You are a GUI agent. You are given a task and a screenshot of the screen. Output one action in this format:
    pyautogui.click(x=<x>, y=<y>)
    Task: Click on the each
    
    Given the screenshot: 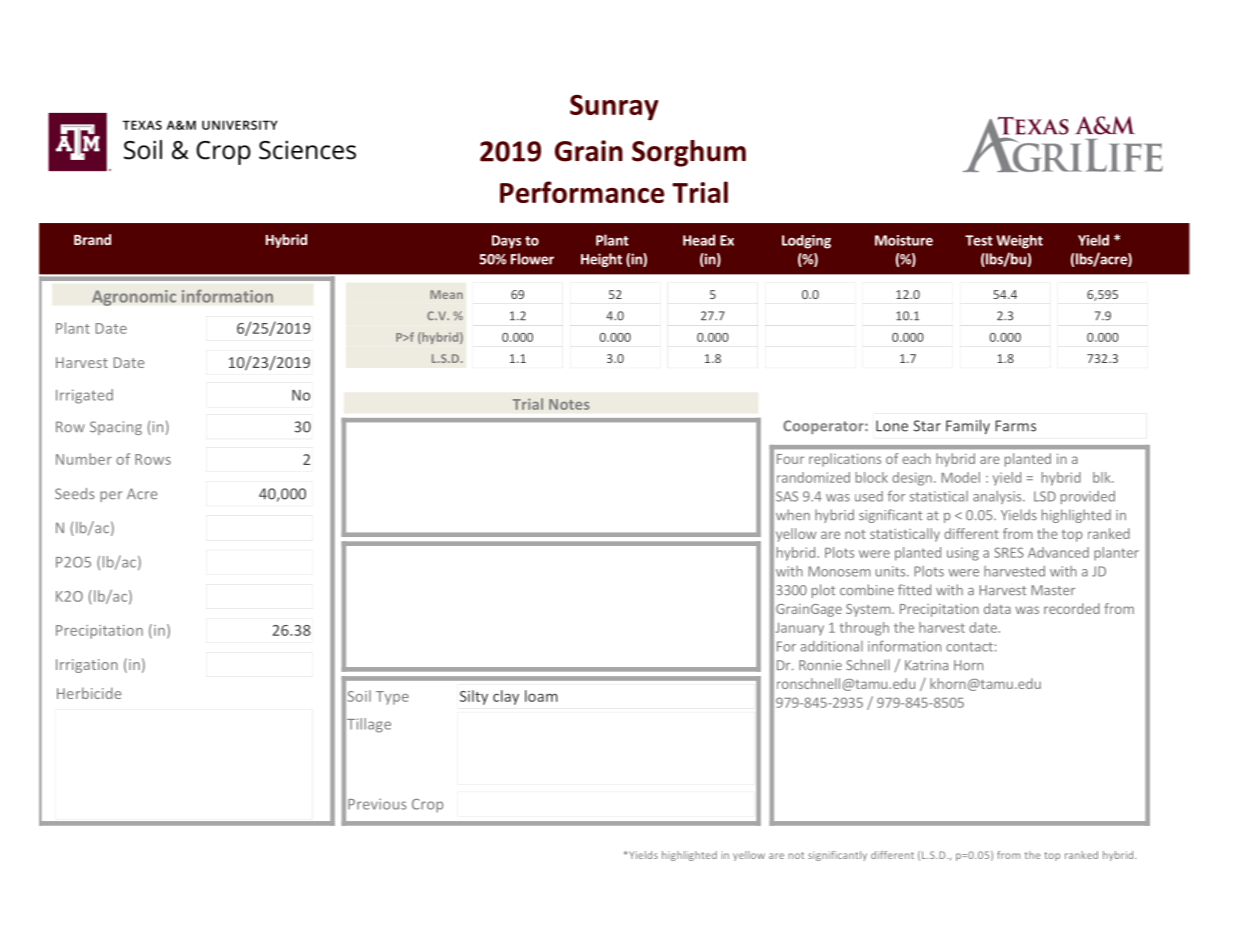 What is the action you would take?
    pyautogui.click(x=916, y=458)
